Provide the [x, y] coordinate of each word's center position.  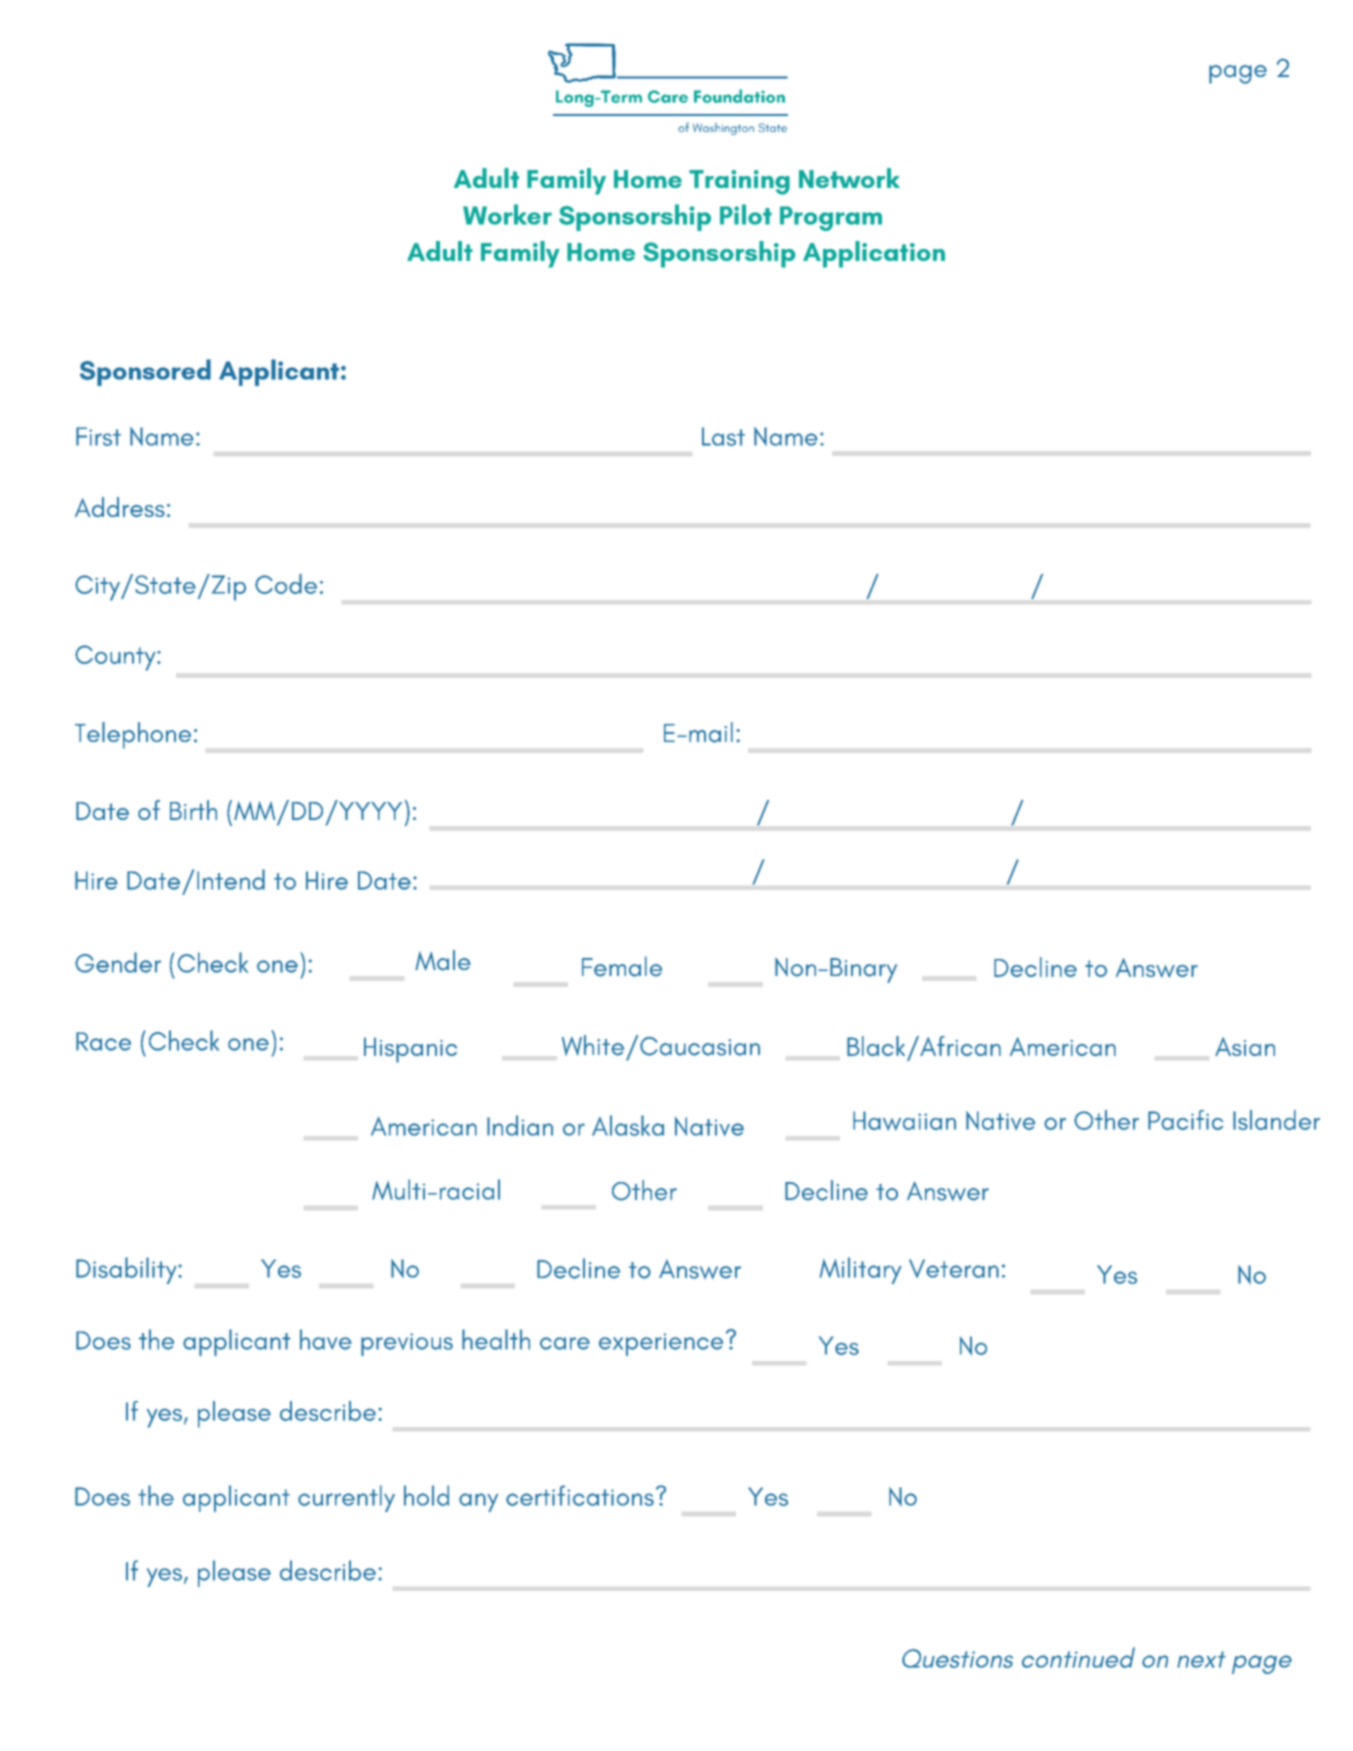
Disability [127, 1270]
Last [723, 436]
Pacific [1185, 1120]
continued [1078, 1657]
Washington [723, 129]
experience [661, 1344]
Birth [193, 810]
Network [849, 178]
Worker [507, 214]
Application [874, 254]
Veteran [954, 1268]
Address [120, 507]
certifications [580, 1495]
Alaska [628, 1125]
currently [346, 1498]
